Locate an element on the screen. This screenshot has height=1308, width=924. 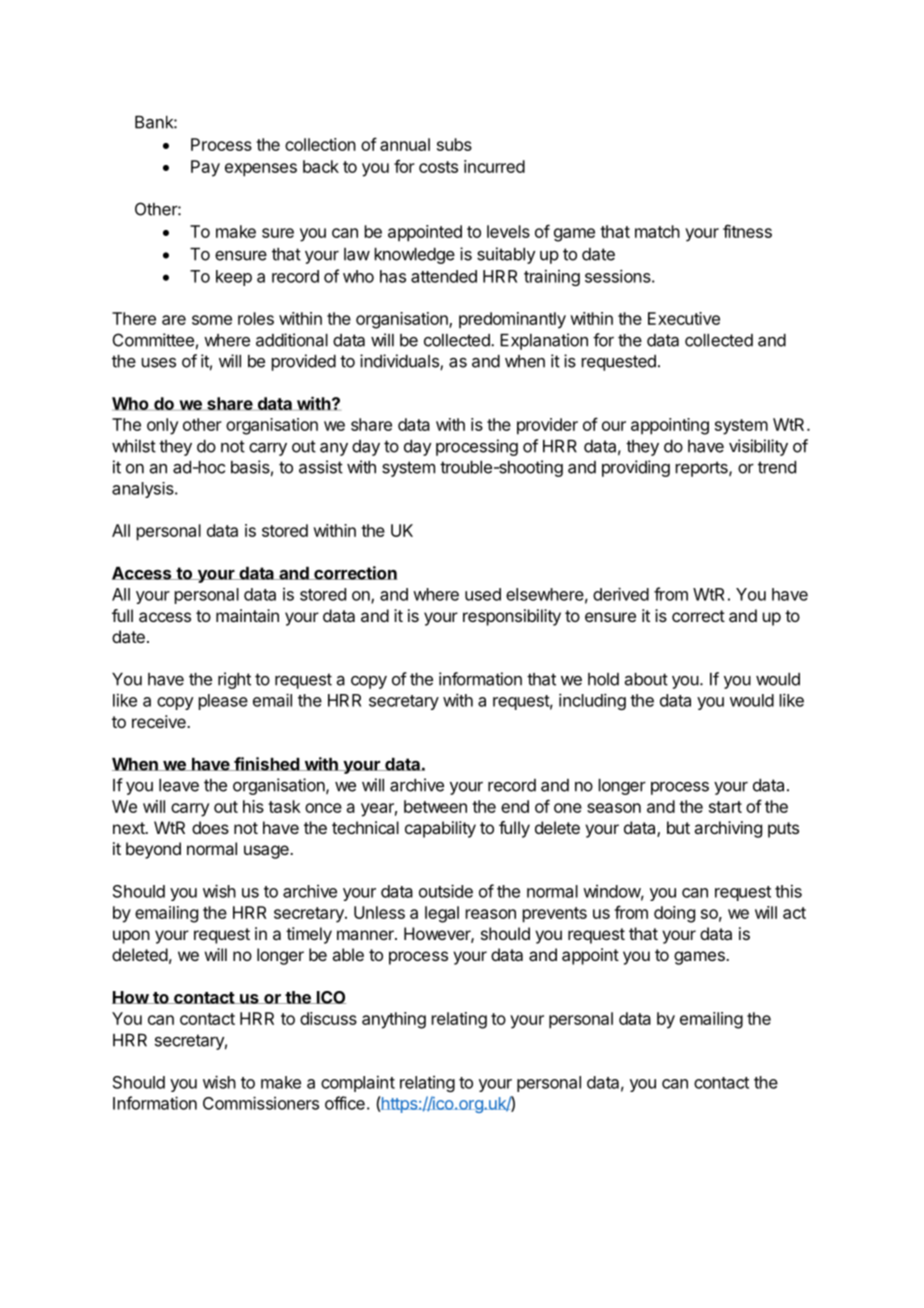
doing is located at coordinates (674, 914).
